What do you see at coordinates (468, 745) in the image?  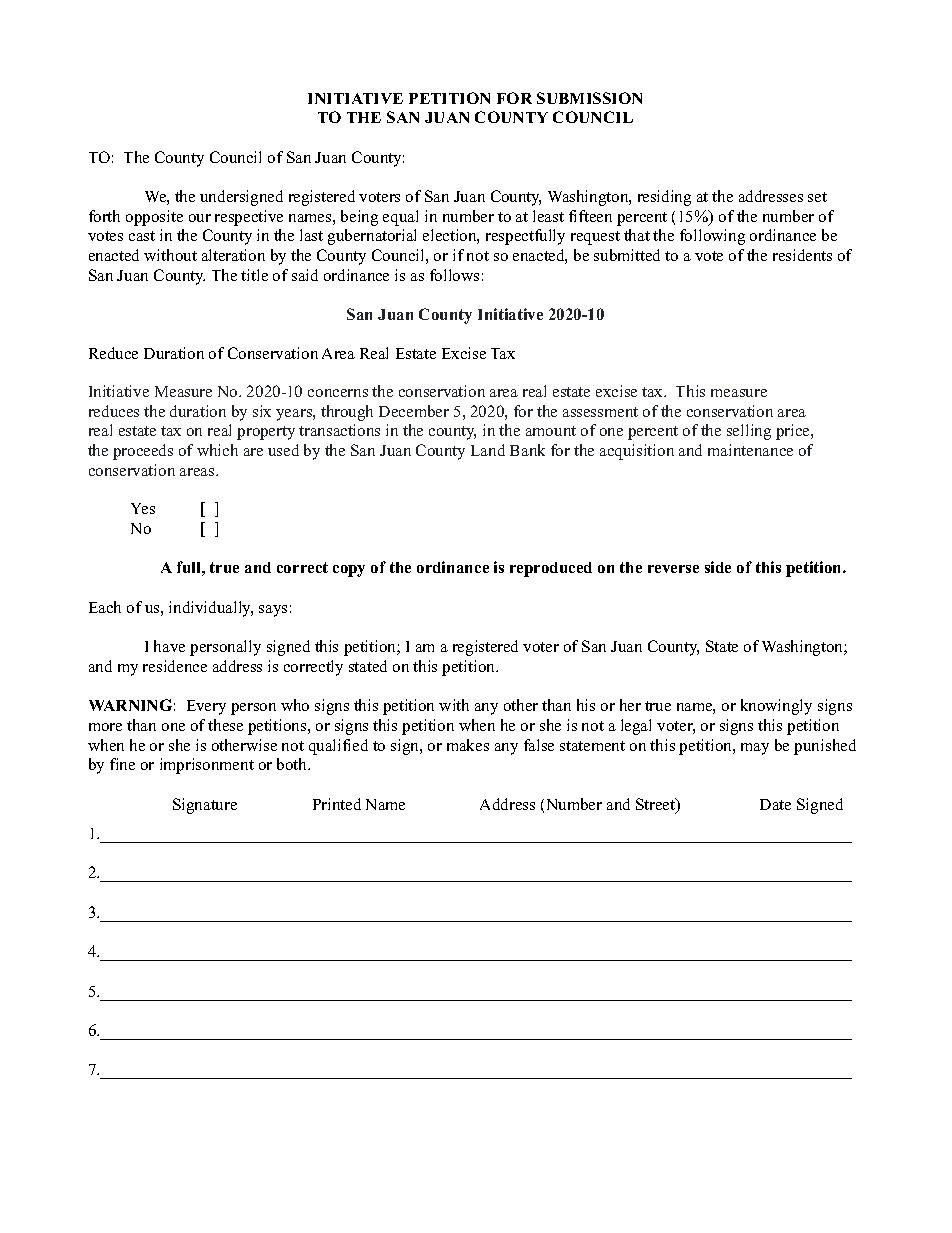 I see `makes` at bounding box center [468, 745].
